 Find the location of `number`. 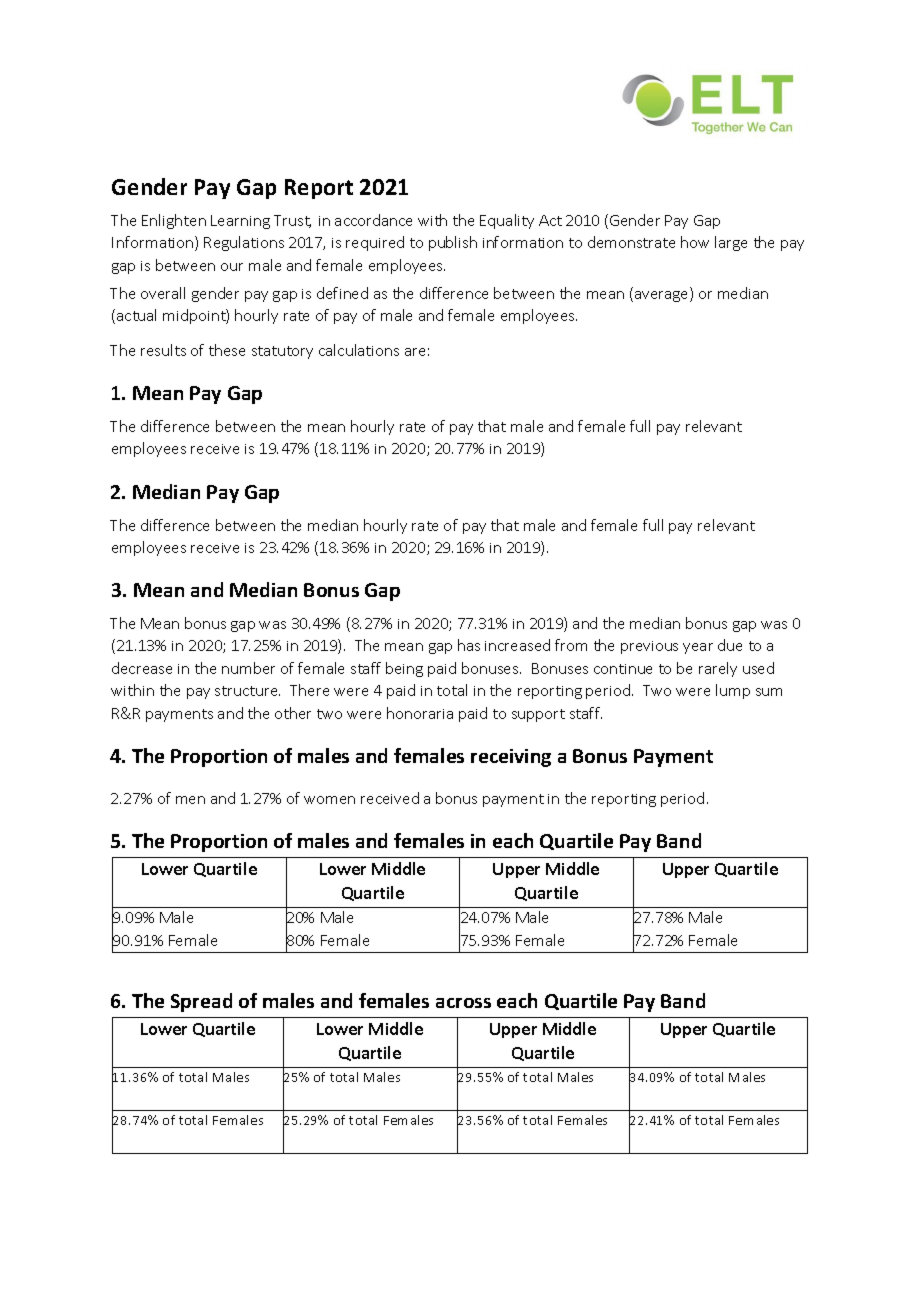

number is located at coordinates (248, 668).
